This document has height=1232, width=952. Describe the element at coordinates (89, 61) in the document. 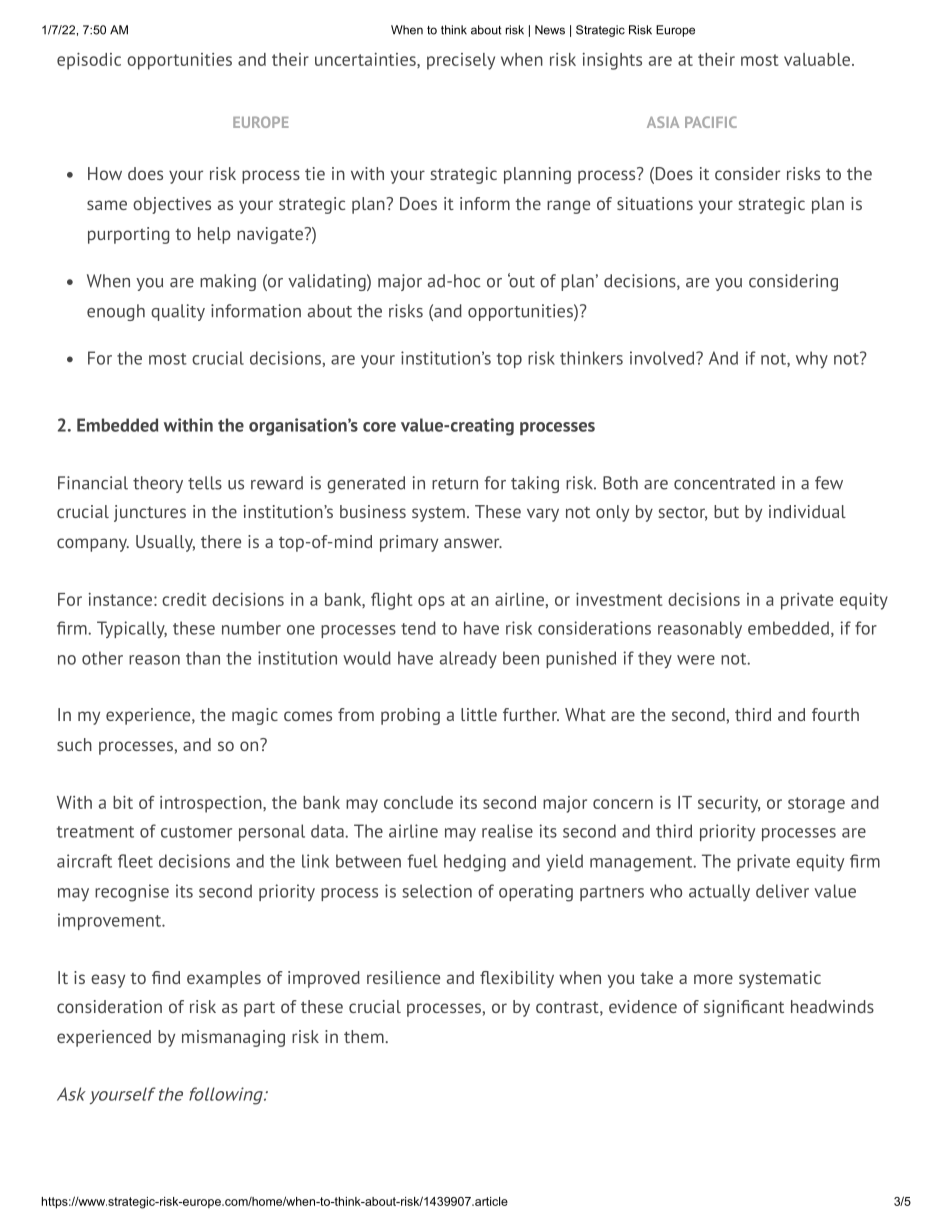

I see `episodic` at that location.
